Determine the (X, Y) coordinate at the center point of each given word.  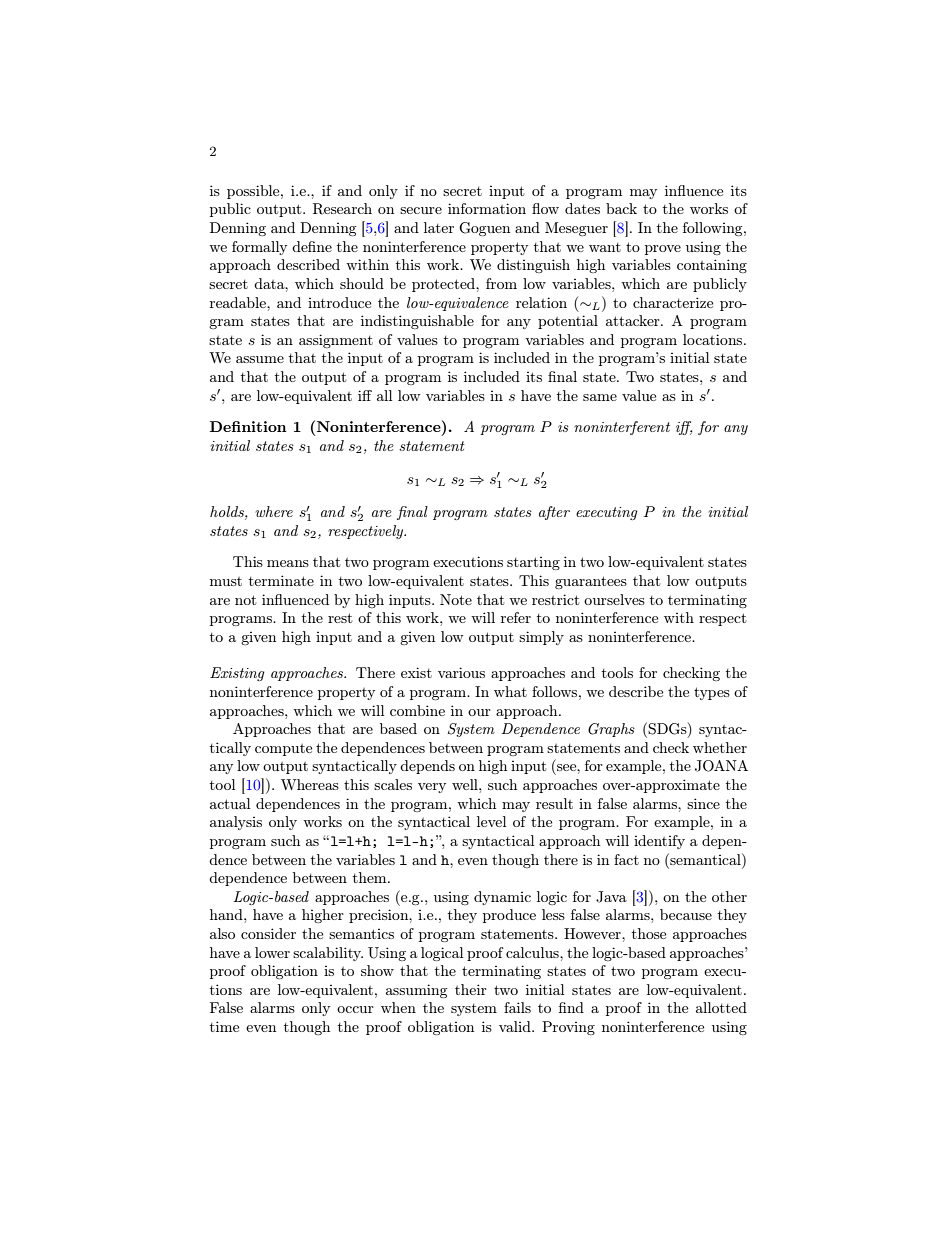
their (471, 989)
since (703, 803)
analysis (236, 823)
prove (663, 250)
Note (456, 599)
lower (272, 952)
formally (259, 248)
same (600, 397)
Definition (248, 426)
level (491, 821)
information (487, 208)
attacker (634, 320)
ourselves (614, 599)
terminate (281, 580)
